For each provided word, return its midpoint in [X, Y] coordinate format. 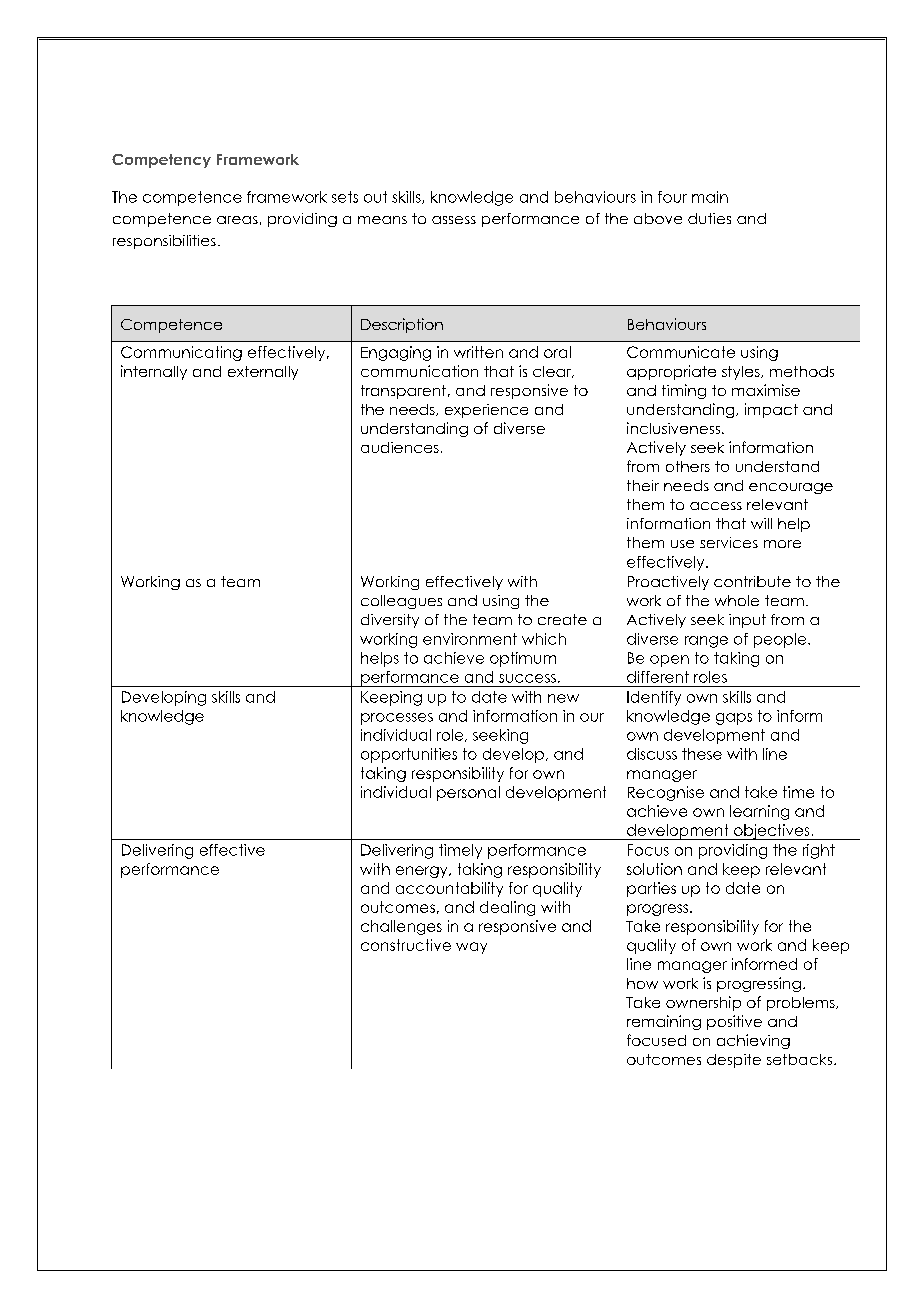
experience [486, 411]
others [688, 466]
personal [468, 793]
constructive [406, 945]
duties [709, 218]
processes [397, 719]
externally [263, 373]
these [702, 754]
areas [237, 220]
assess [454, 220]
